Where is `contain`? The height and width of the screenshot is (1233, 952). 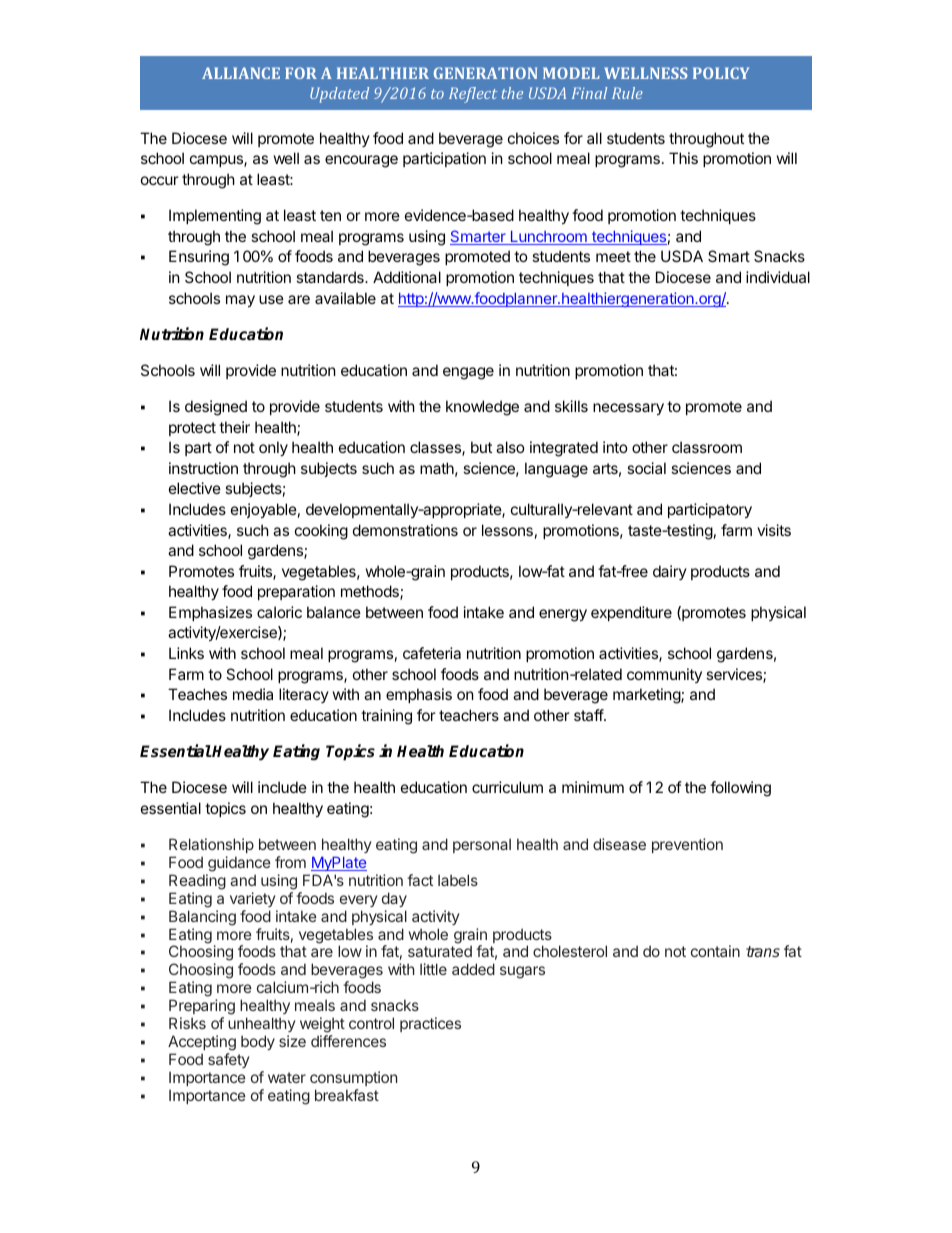
contain is located at coordinates (715, 951).
